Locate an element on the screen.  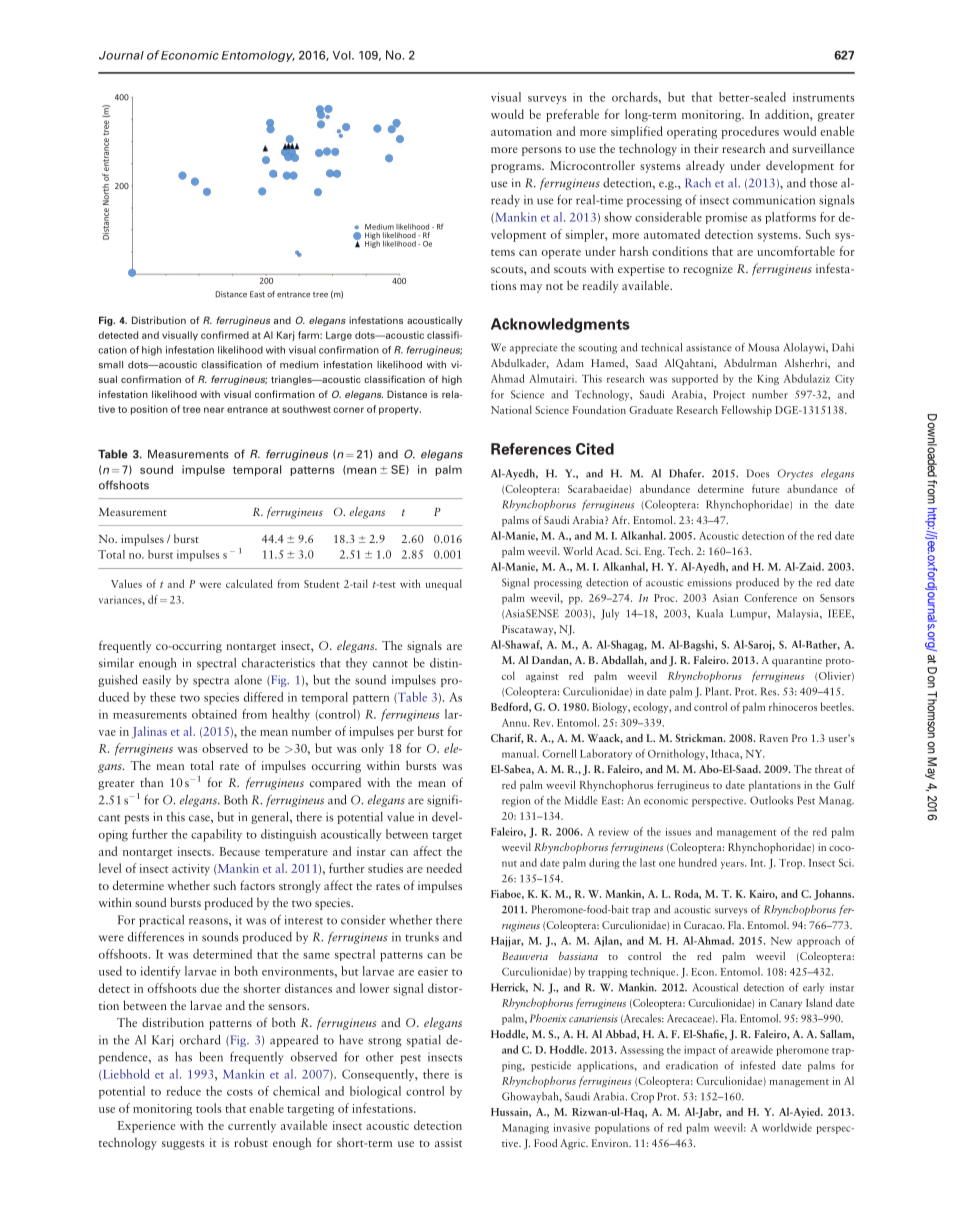
calculated is located at coordinates (249, 583).
